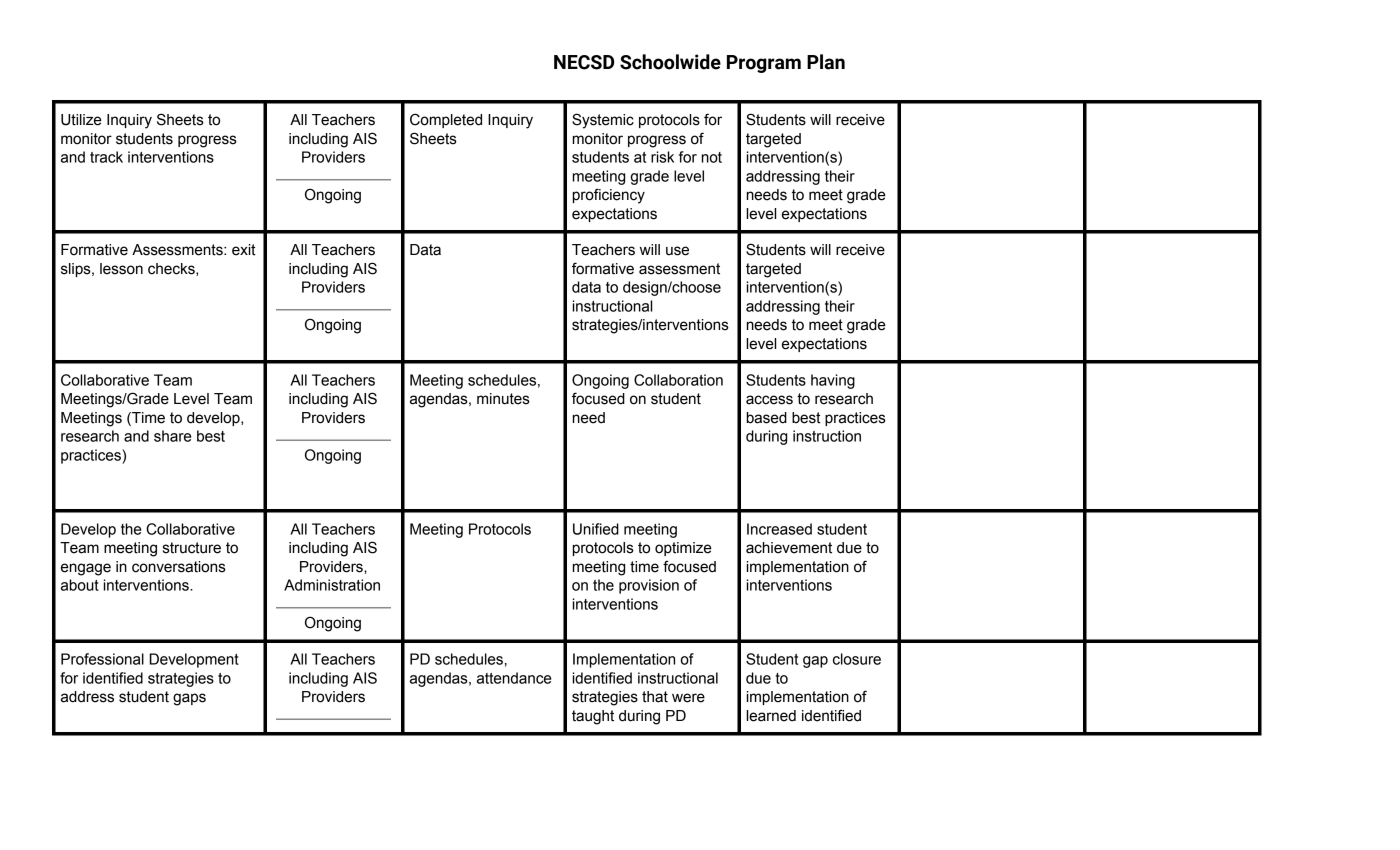 This document has width=1400, height=850. What do you see at coordinates (121, 269) in the document?
I see `lesson` at bounding box center [121, 269].
